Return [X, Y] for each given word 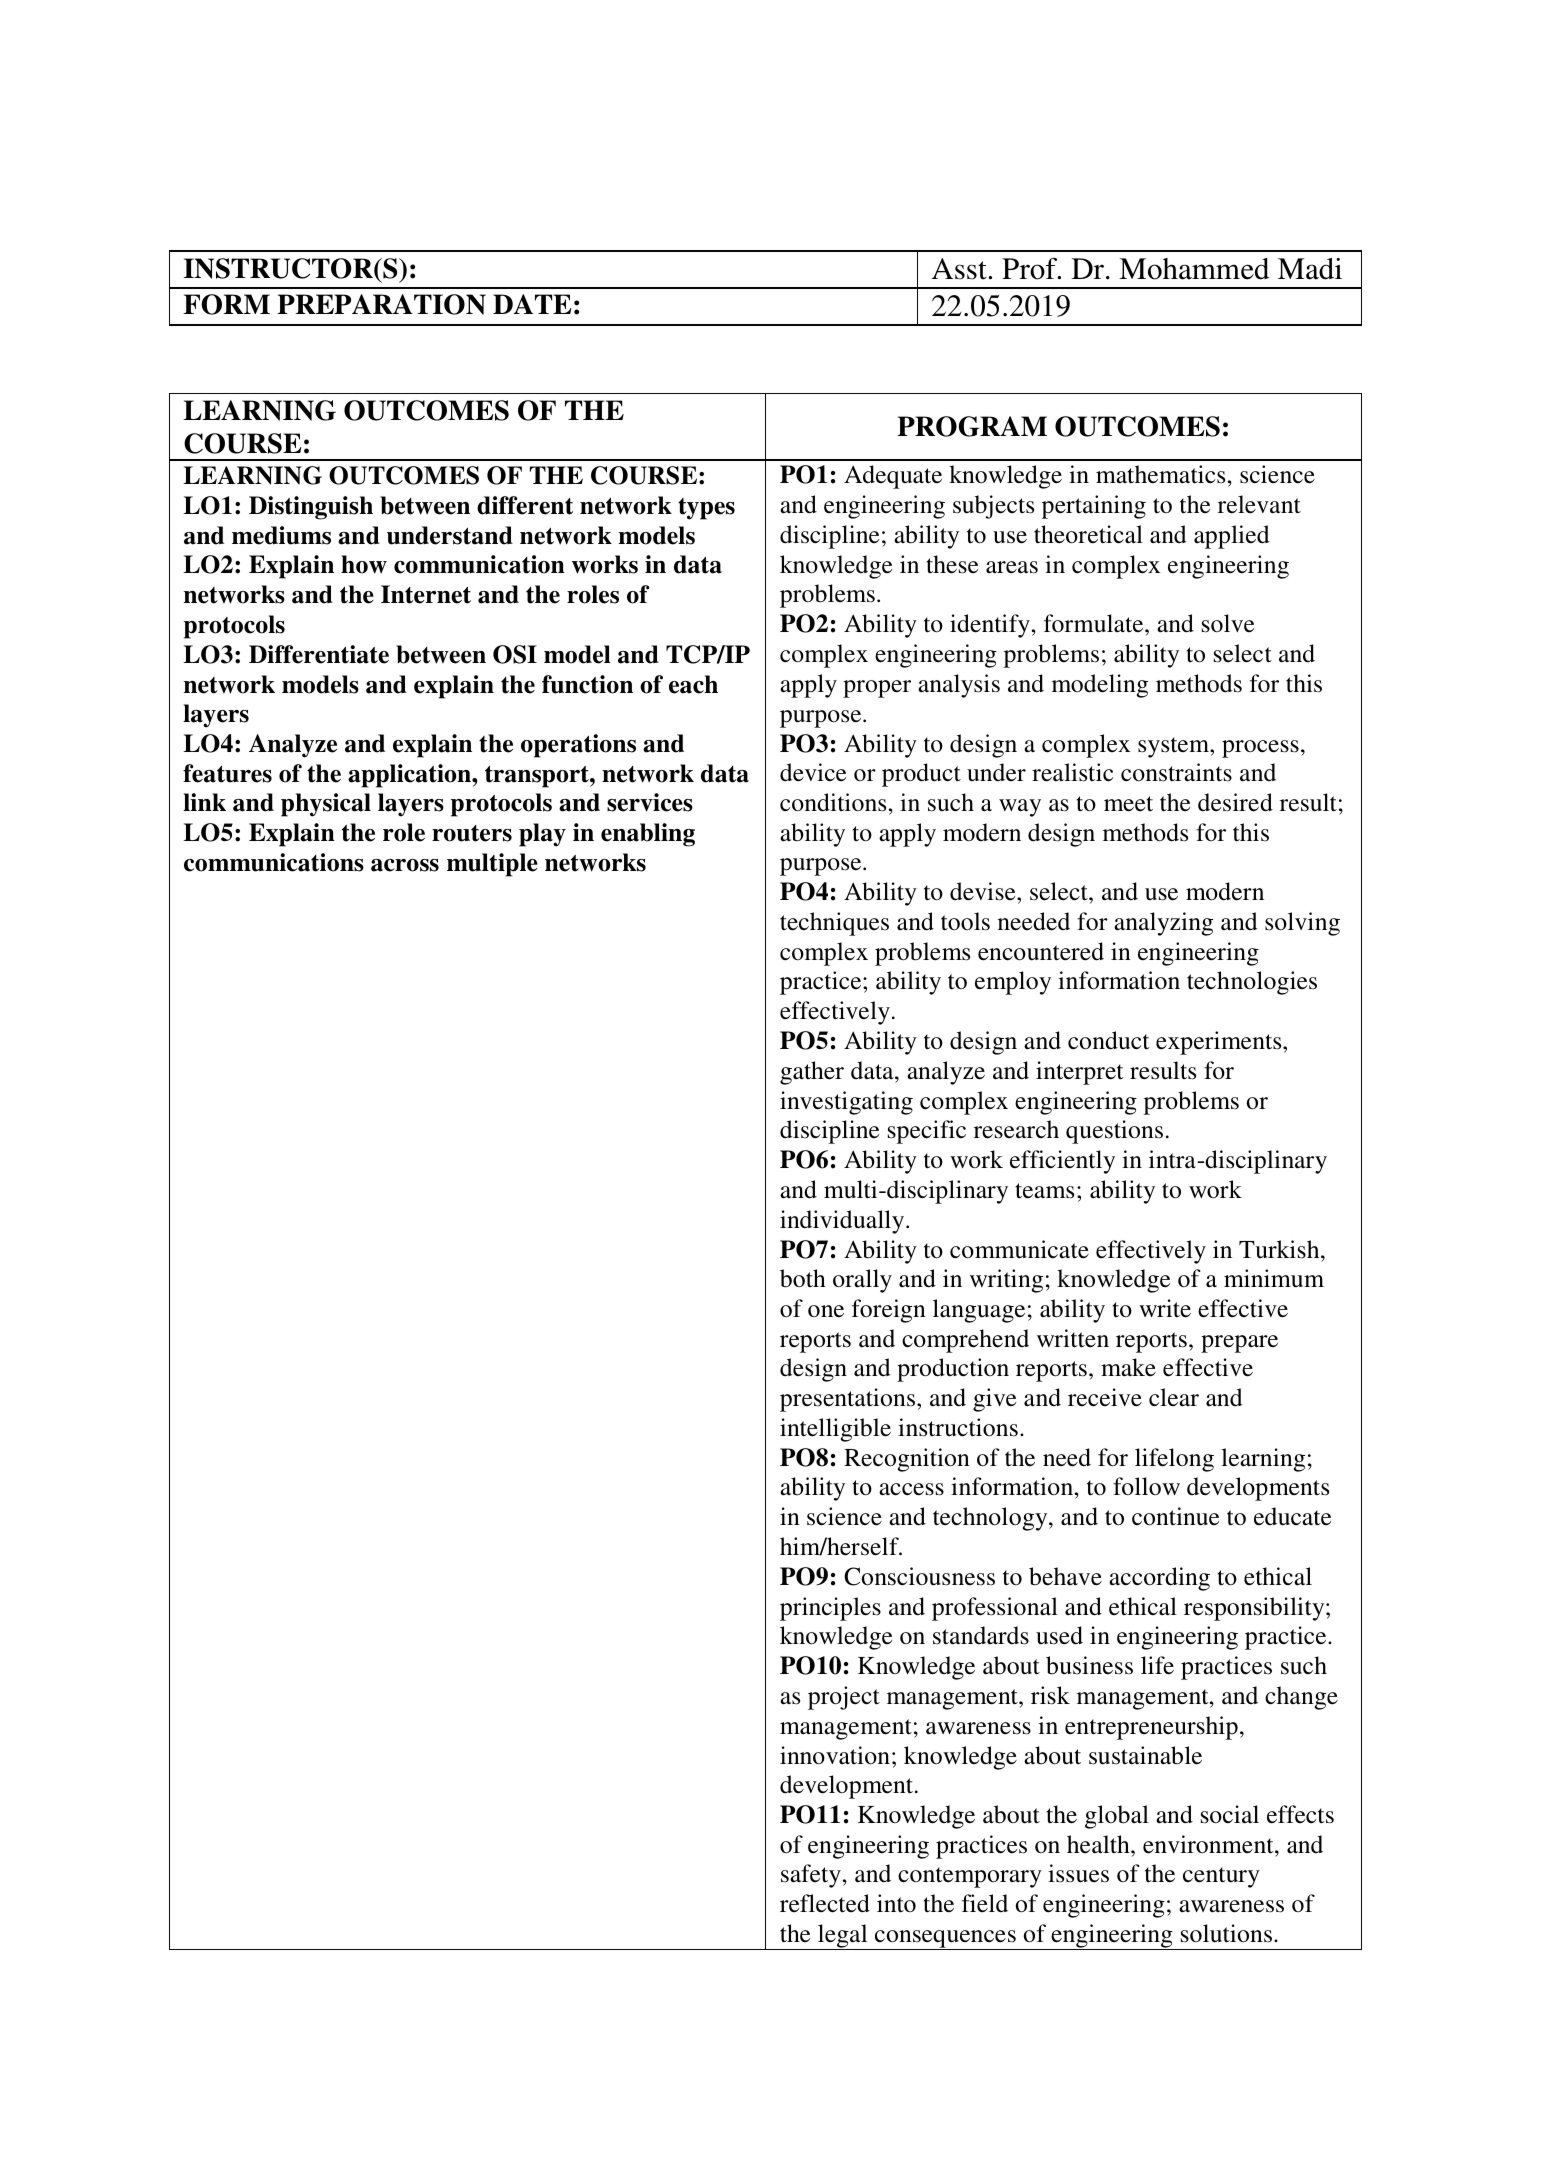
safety [811, 1876]
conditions [833, 802]
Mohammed [1194, 269]
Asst [960, 269]
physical [326, 805]
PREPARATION [381, 304]
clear [1174, 1397]
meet [1128, 804]
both [803, 1278]
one [826, 1311]
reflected [825, 1903]
